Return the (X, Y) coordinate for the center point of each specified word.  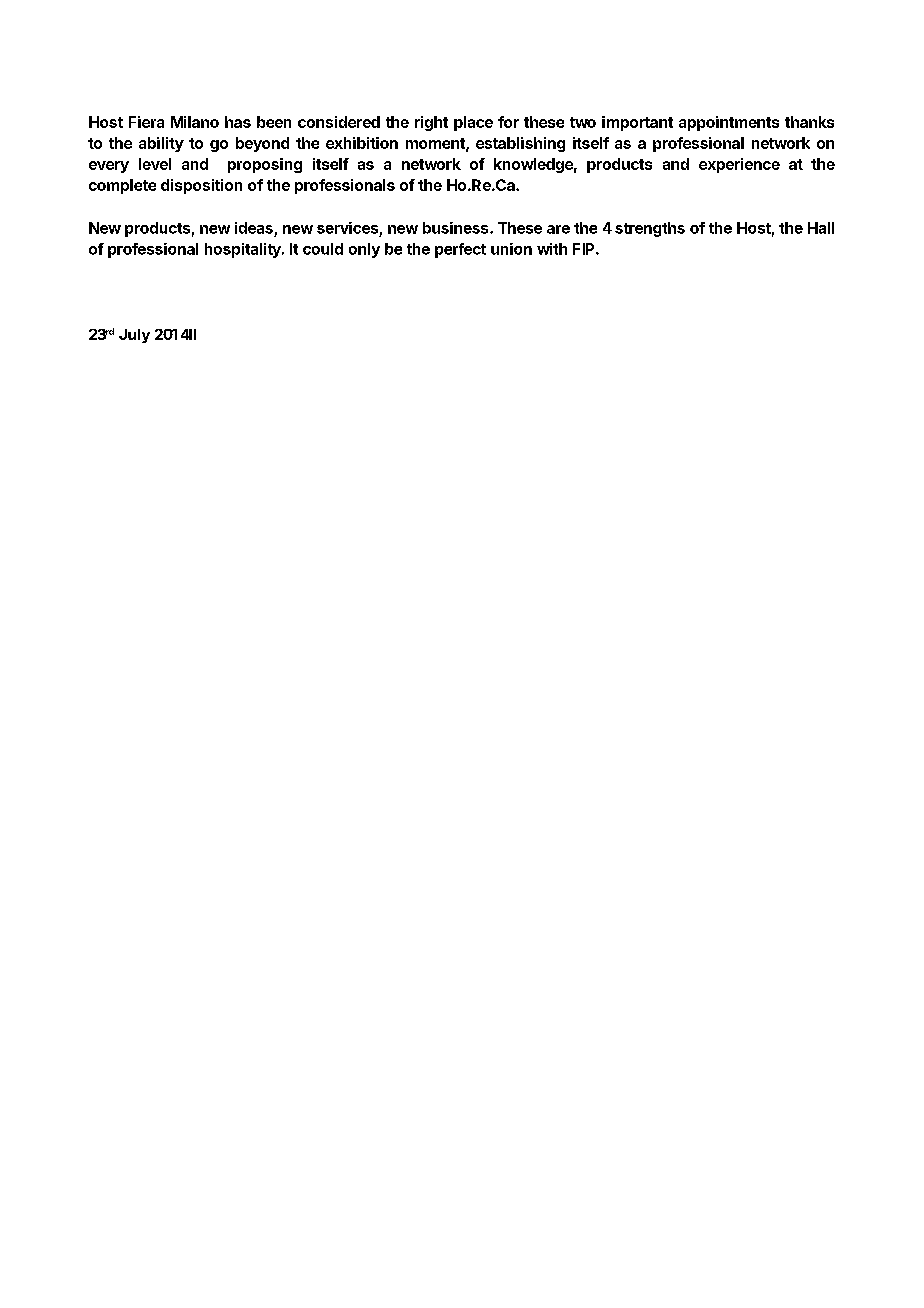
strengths (650, 229)
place (473, 123)
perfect (460, 250)
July (134, 336)
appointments (729, 123)
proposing (265, 165)
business (457, 228)
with (552, 249)
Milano (195, 122)
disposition (201, 186)
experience (739, 165)
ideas (254, 228)
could (323, 249)
